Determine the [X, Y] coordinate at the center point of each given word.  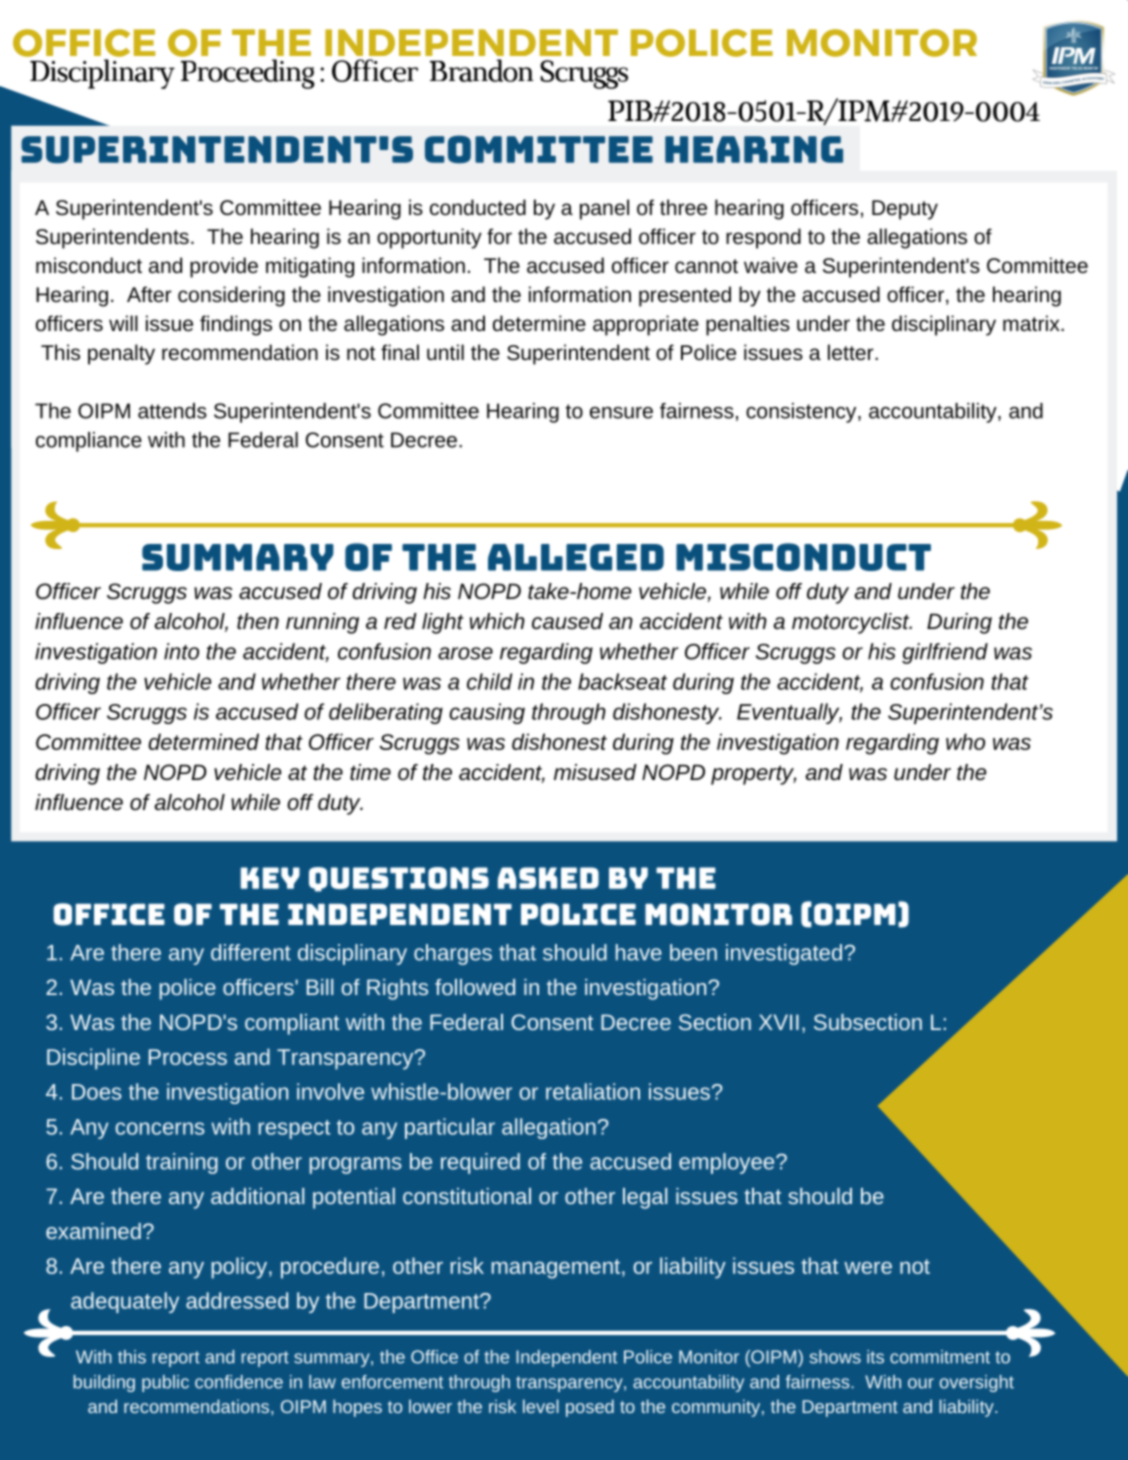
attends [172, 411]
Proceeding [248, 74]
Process [188, 1057]
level [541, 1406]
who [965, 741]
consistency [802, 413]
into [181, 651]
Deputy [905, 210]
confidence [239, 1382]
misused [595, 772]
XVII [779, 1022]
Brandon [482, 70]
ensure [621, 413]
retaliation [593, 1091]
